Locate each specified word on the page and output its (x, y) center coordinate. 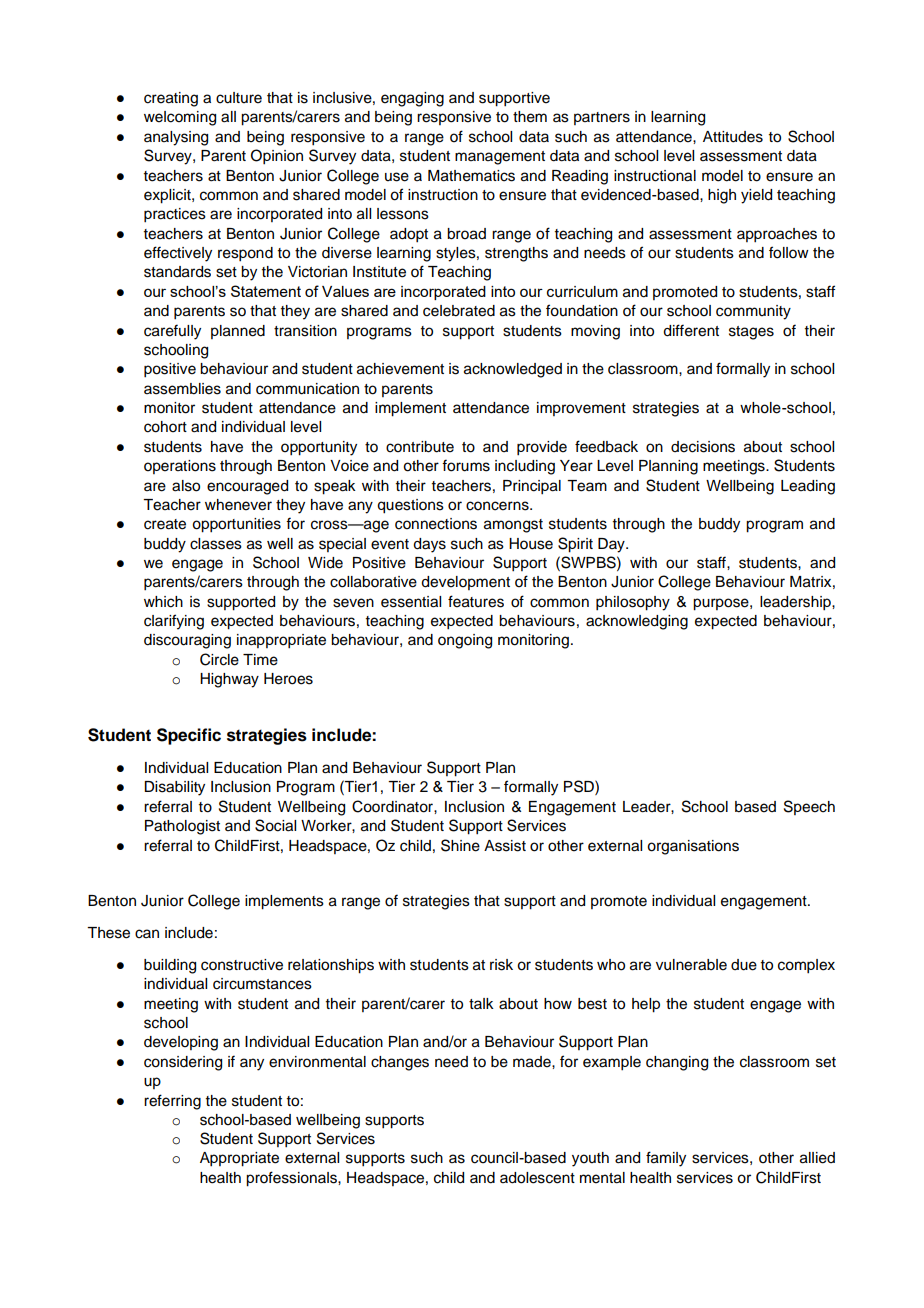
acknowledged (513, 370)
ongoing (465, 641)
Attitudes (733, 137)
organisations (693, 847)
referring (172, 1102)
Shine (460, 845)
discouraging (187, 641)
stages (751, 333)
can (147, 934)
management (500, 158)
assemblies (182, 389)
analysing (176, 138)
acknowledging (637, 622)
